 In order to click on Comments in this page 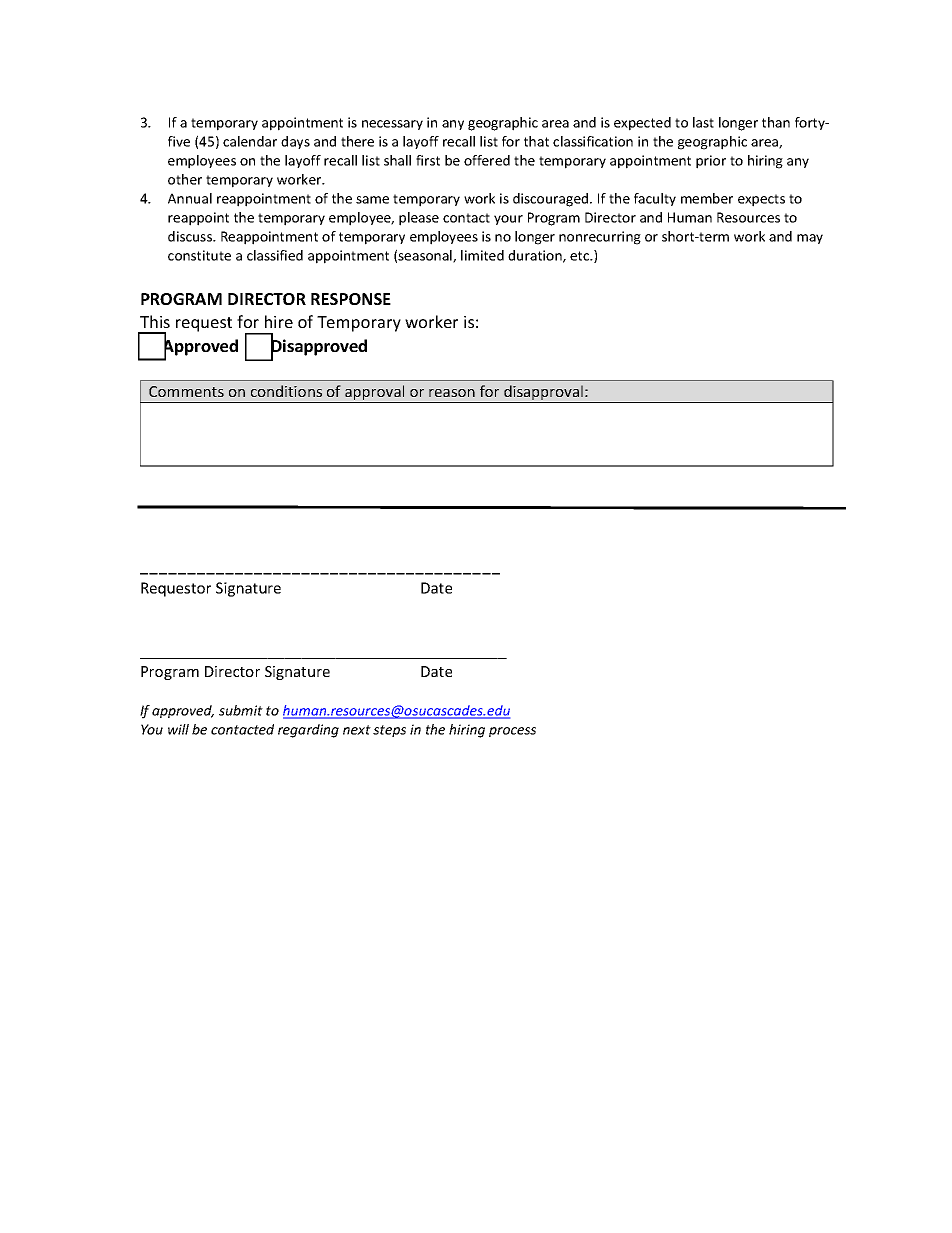, I will do `click(186, 391)`.
